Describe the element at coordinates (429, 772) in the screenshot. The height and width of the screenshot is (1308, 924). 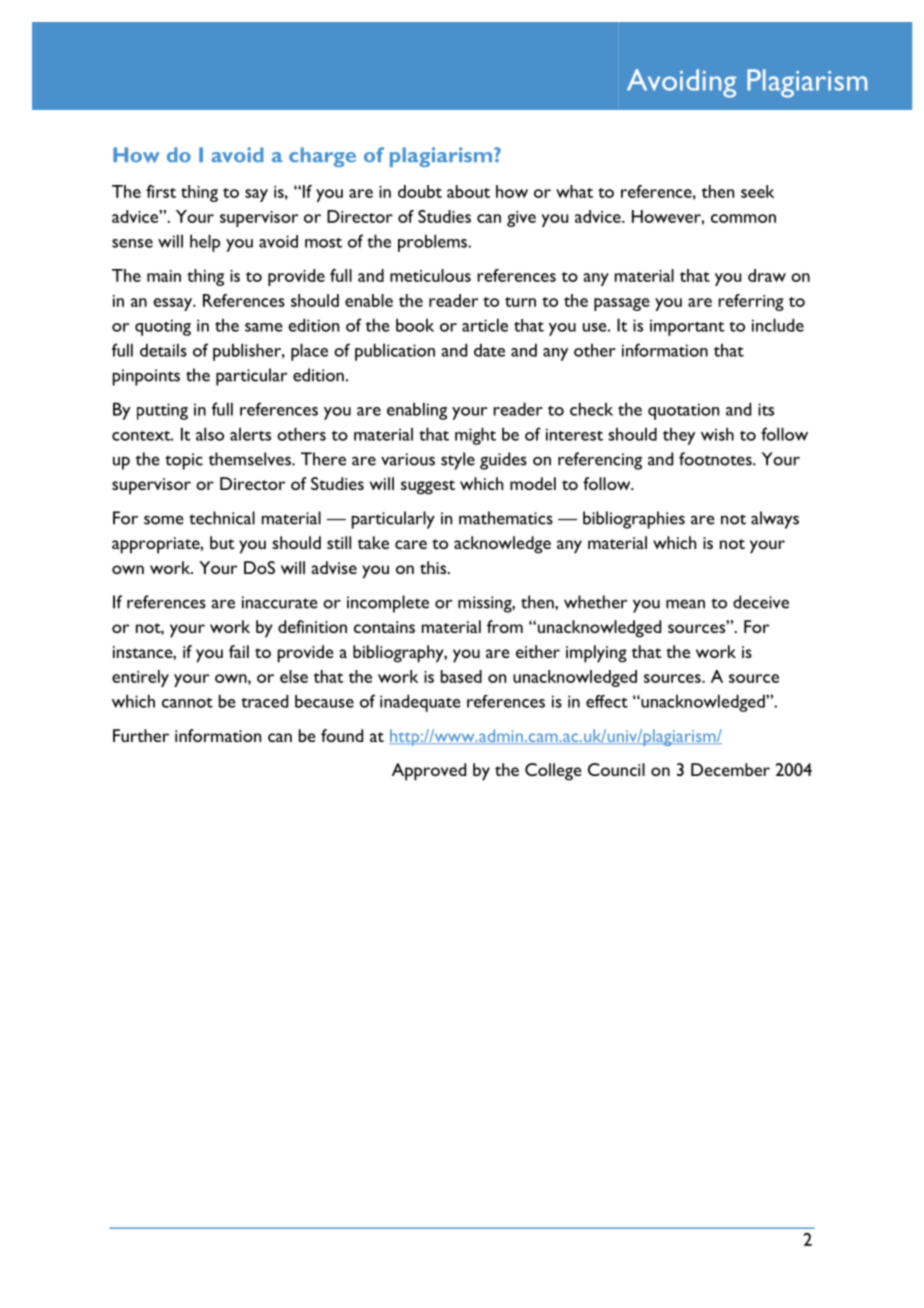
I see `Approved` at that location.
